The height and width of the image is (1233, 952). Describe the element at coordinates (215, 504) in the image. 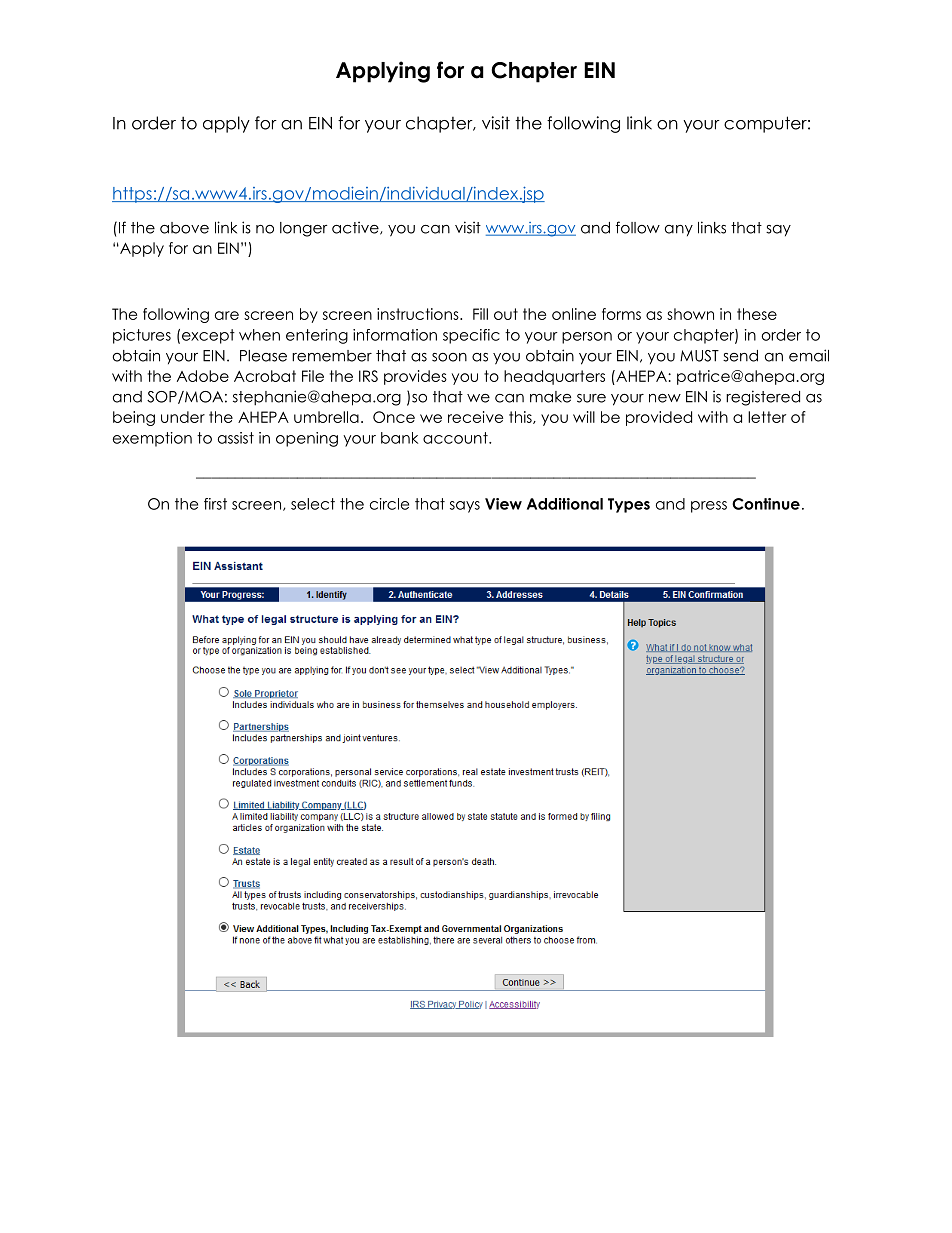

I see `first` at that location.
